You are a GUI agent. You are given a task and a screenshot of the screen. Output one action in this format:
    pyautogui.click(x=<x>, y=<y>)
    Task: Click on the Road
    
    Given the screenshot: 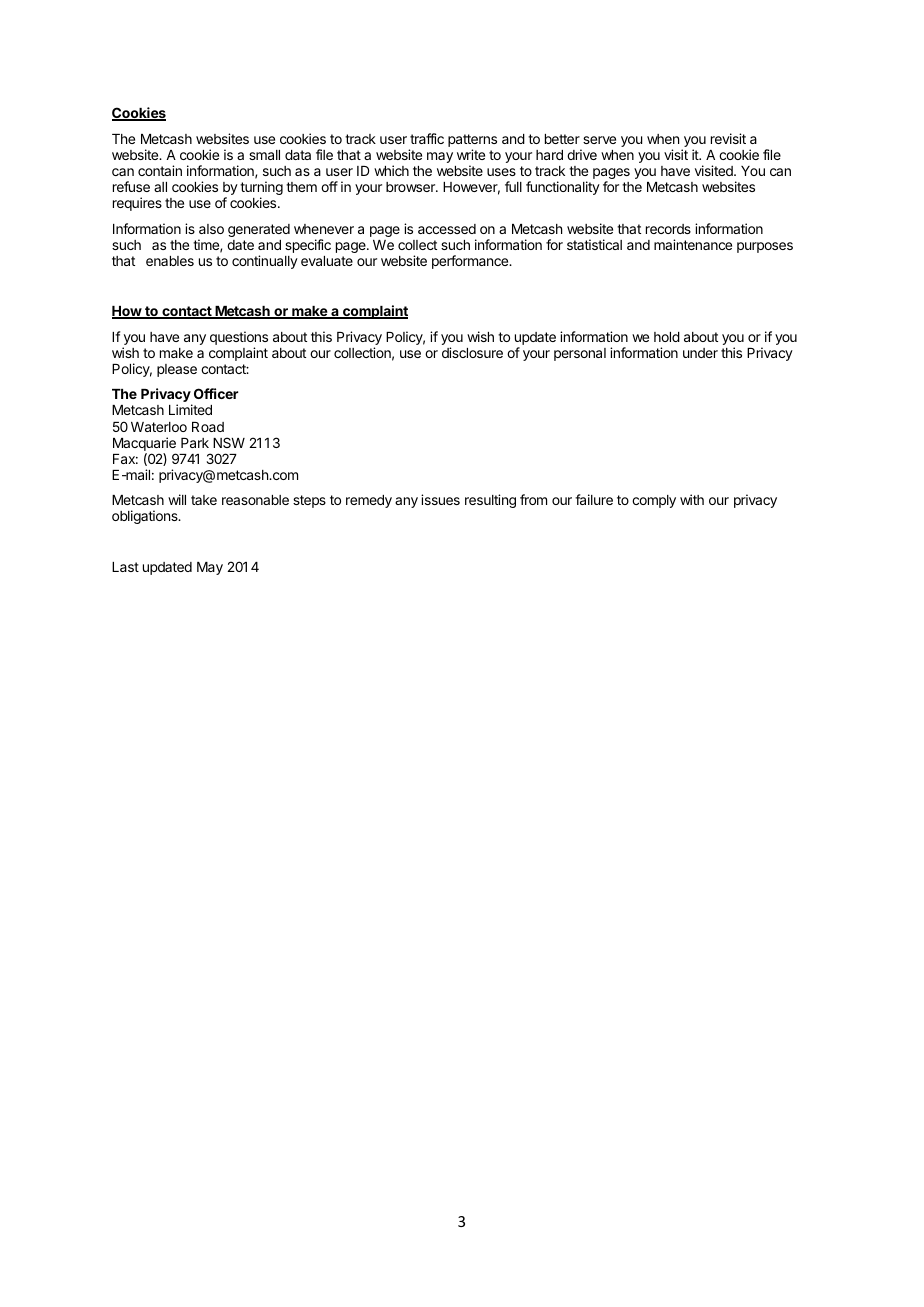 What is the action you would take?
    pyautogui.click(x=208, y=427)
